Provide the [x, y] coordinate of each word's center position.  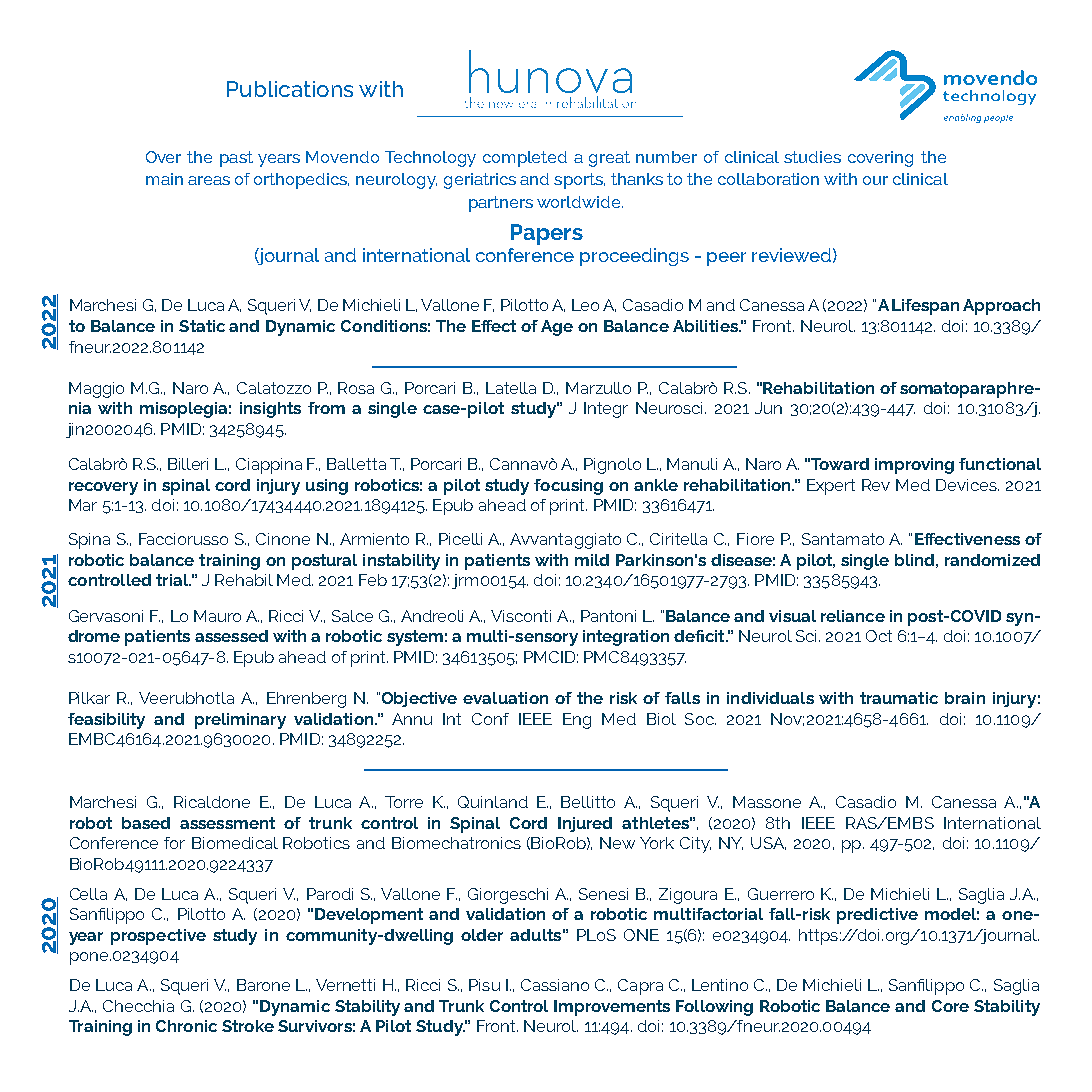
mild [592, 560]
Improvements [612, 1008]
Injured [585, 824]
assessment [227, 823]
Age [557, 328]
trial [173, 580]
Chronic [186, 1026]
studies [812, 157]
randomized [992, 560]
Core [950, 1006]
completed [525, 159]
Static [202, 326]
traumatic [899, 698]
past [236, 159]
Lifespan [925, 307]
